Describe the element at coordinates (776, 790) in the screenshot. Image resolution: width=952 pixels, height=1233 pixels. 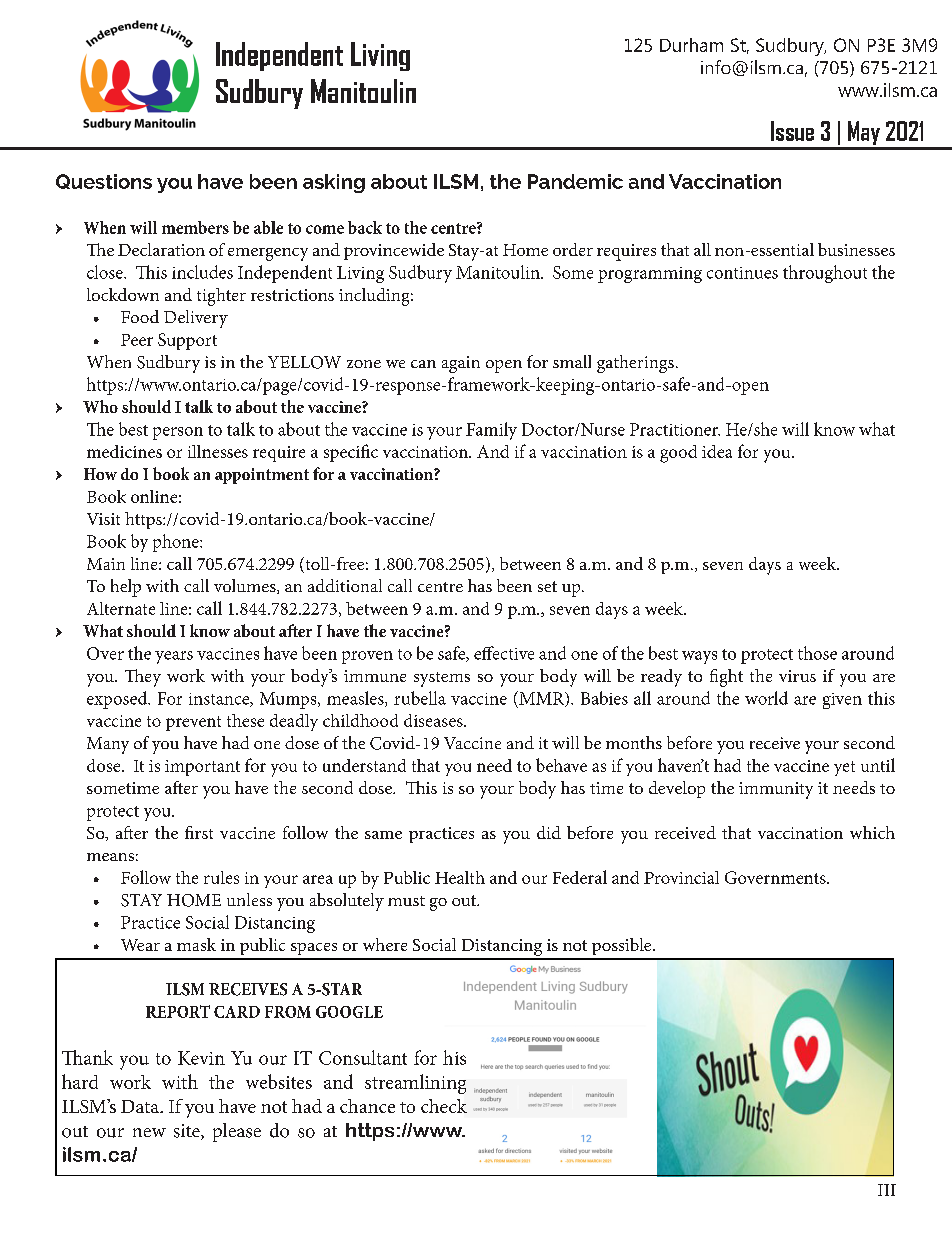
I see `immunity` at that location.
